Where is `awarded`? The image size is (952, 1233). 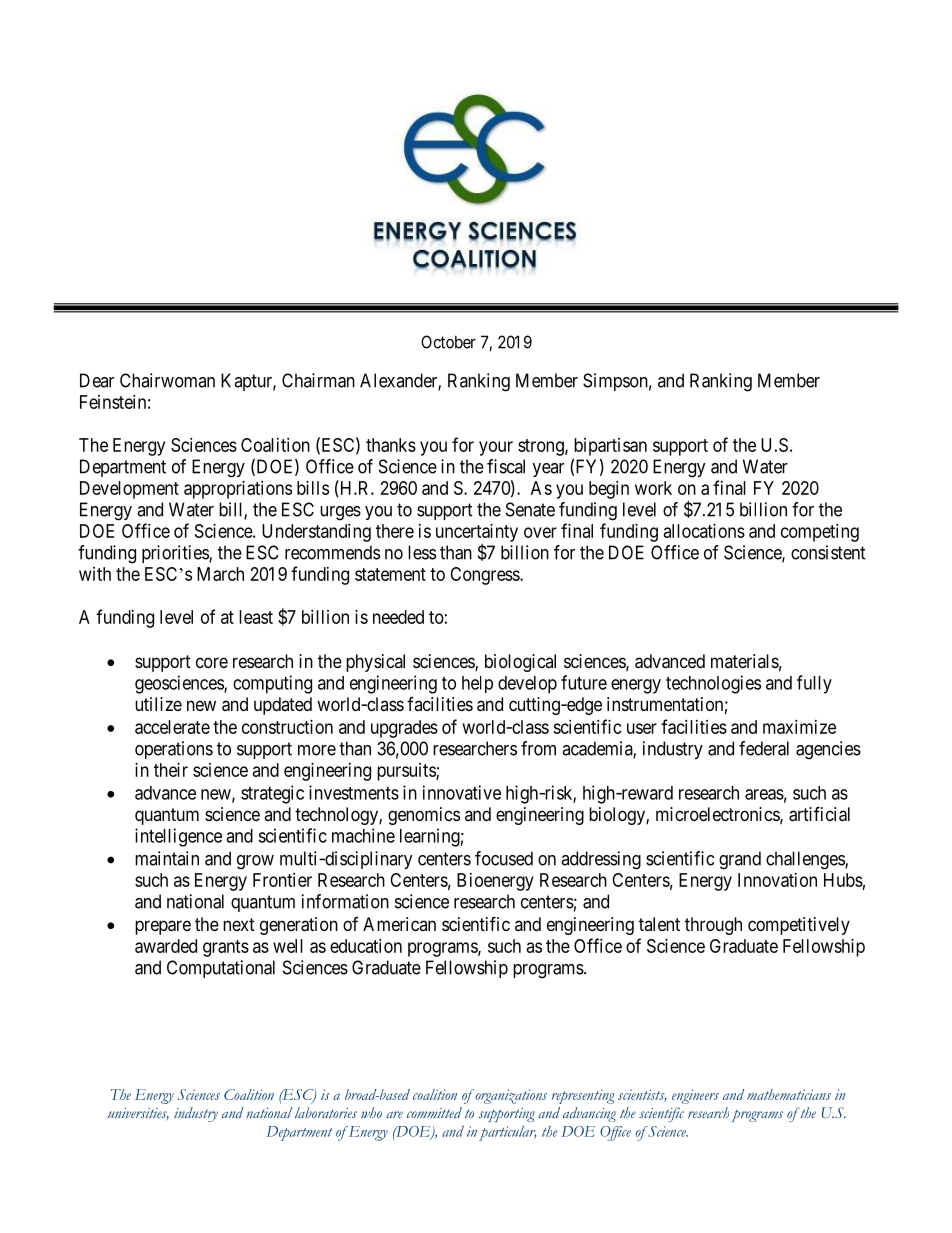
awarded is located at coordinates (166, 946).
